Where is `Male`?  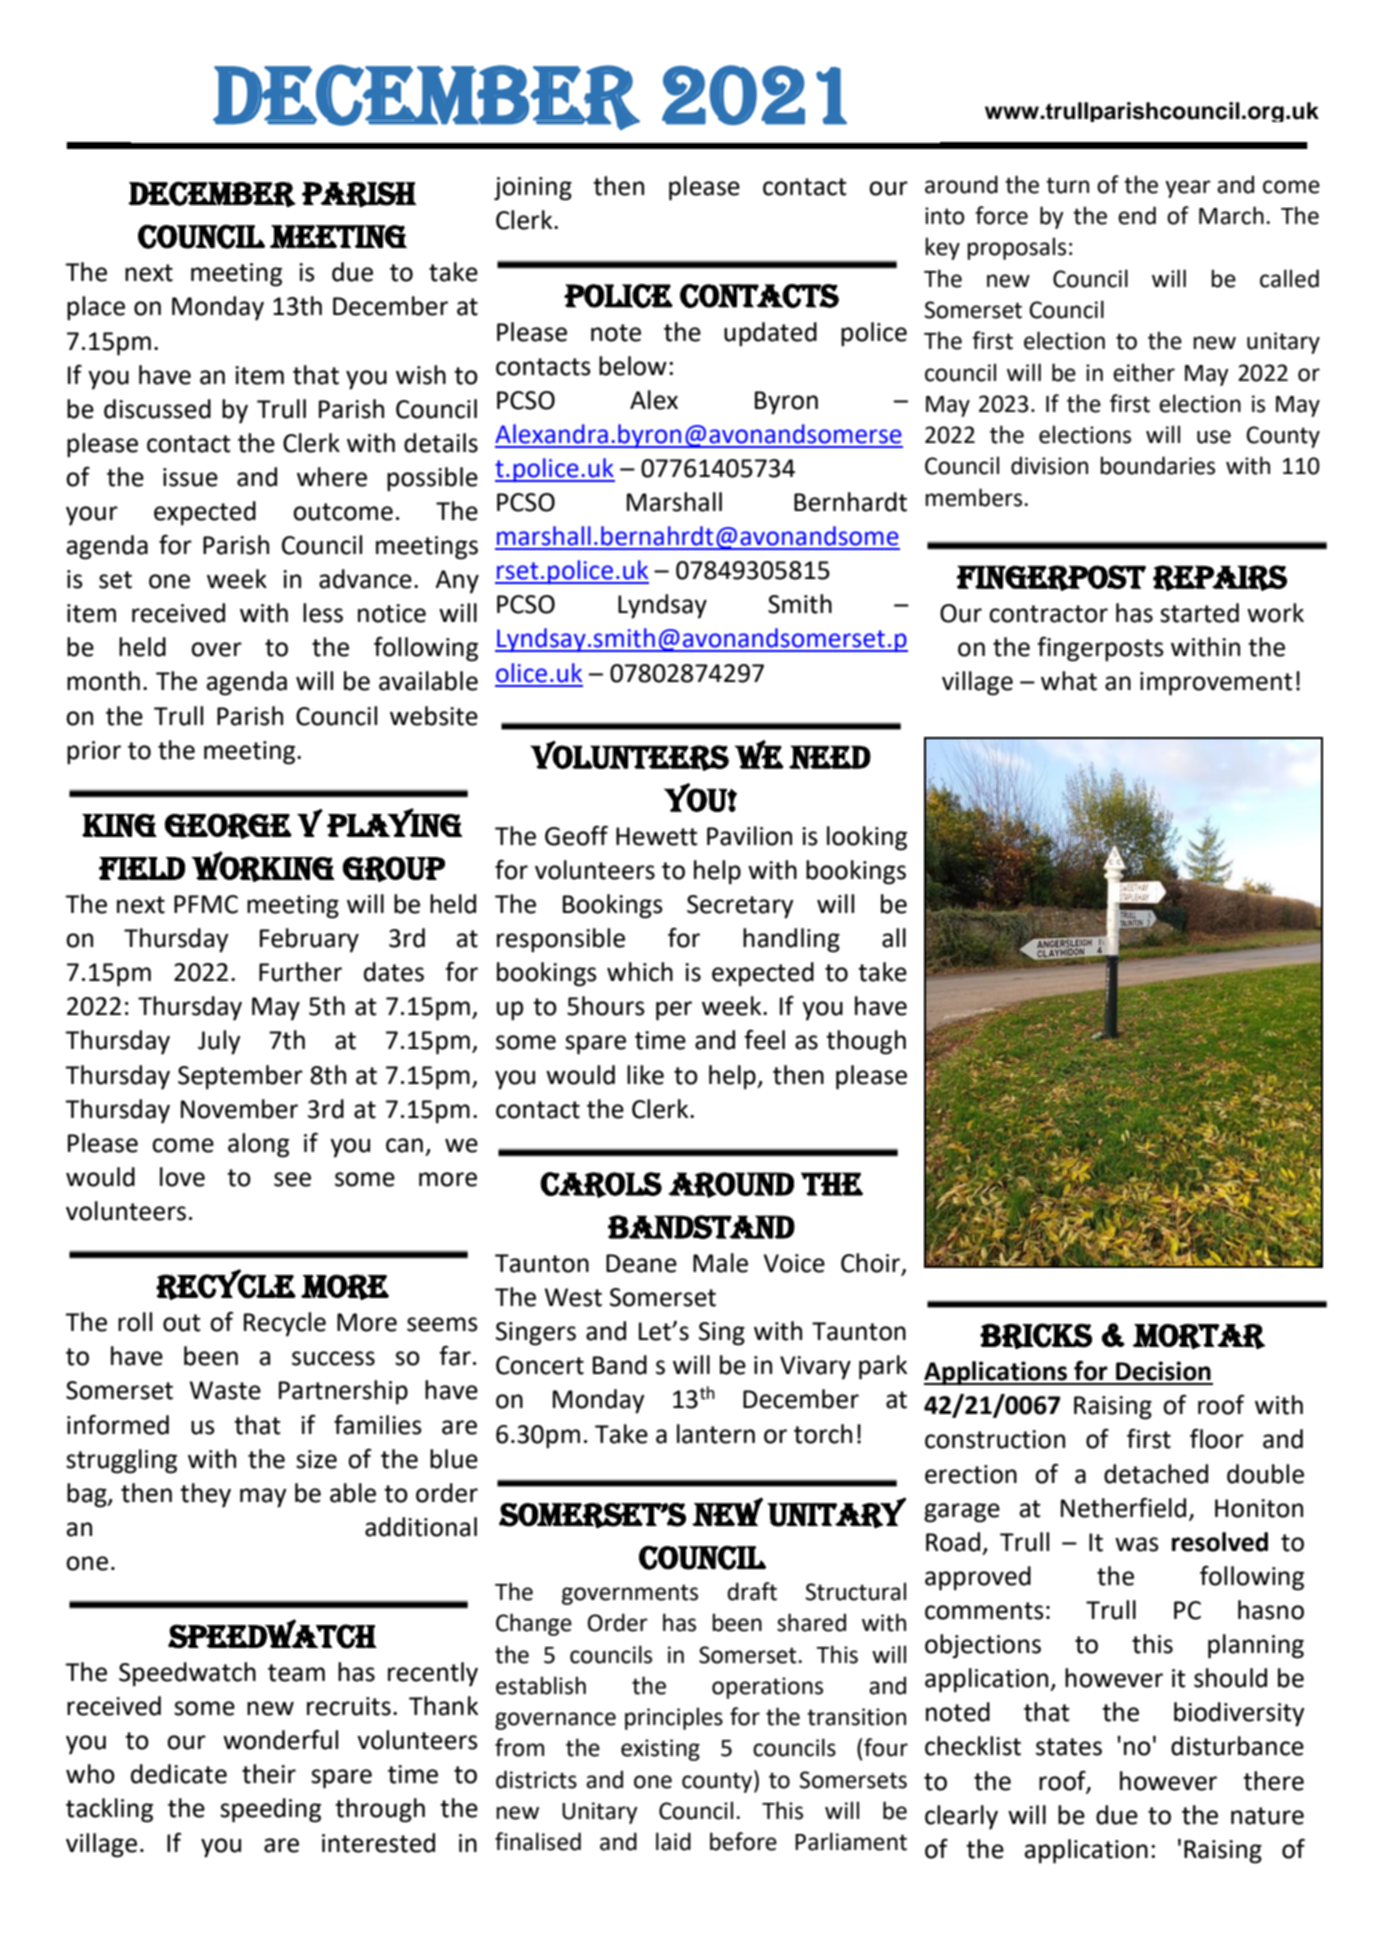 Male is located at coordinates (720, 1263).
